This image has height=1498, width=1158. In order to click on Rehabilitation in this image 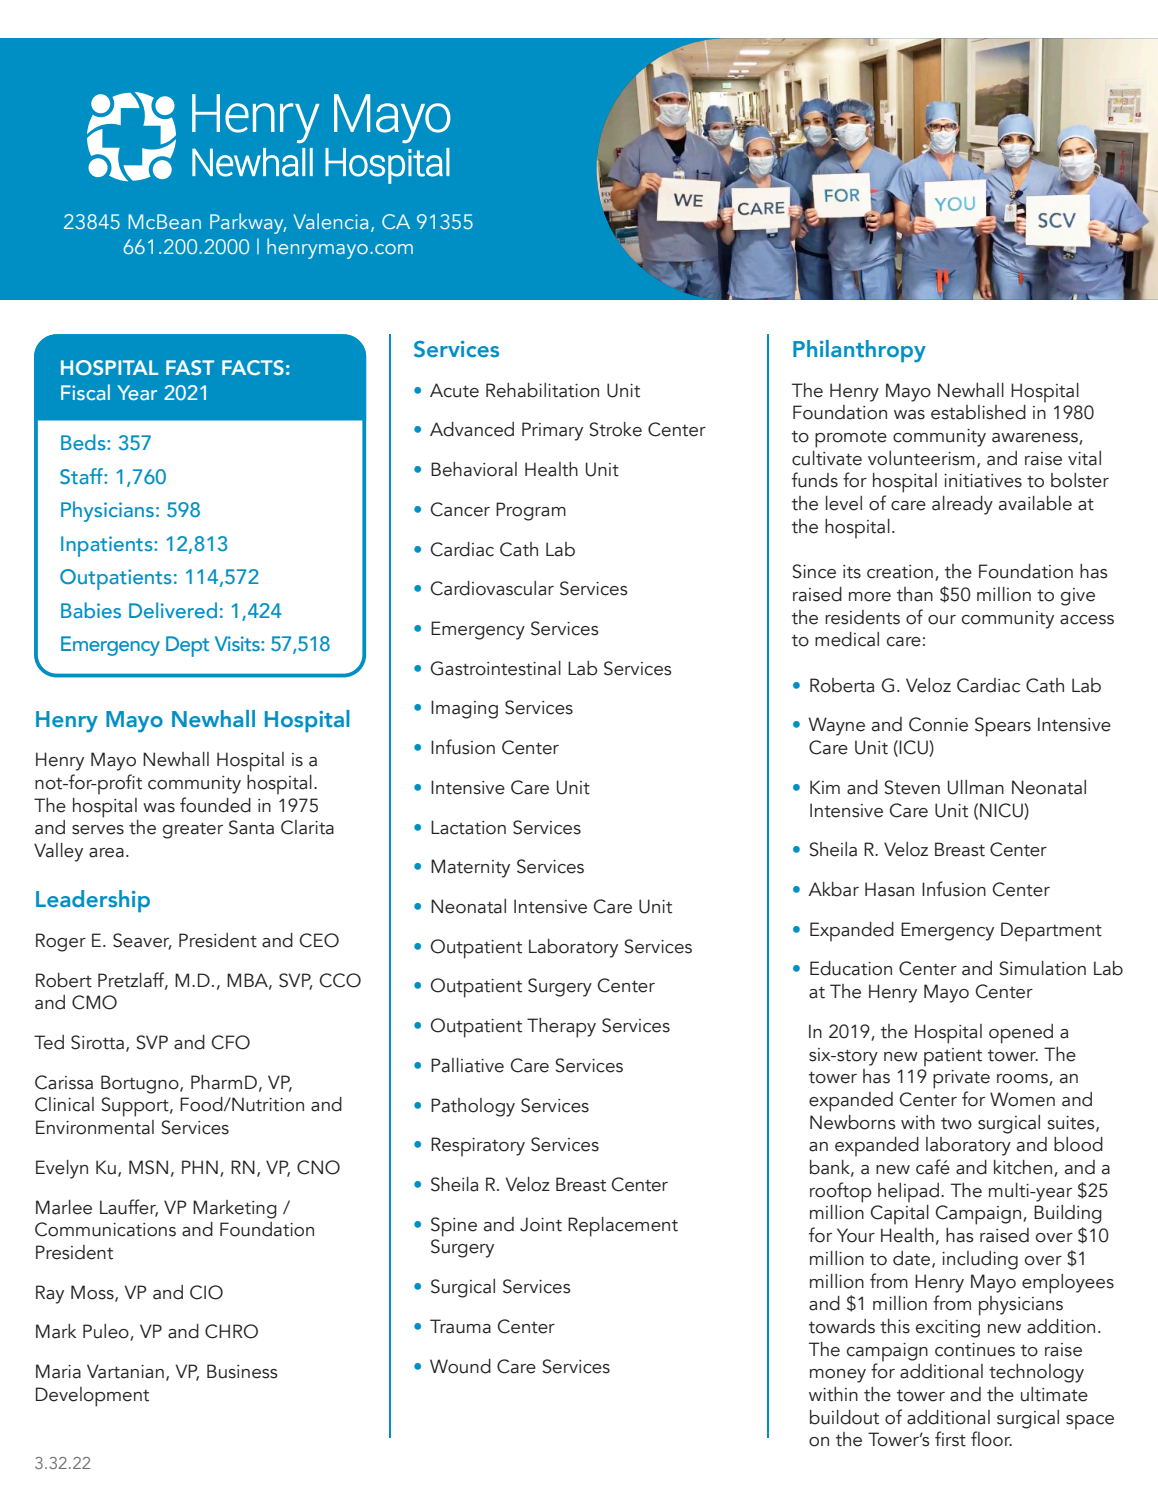, I will do `click(542, 390)`.
